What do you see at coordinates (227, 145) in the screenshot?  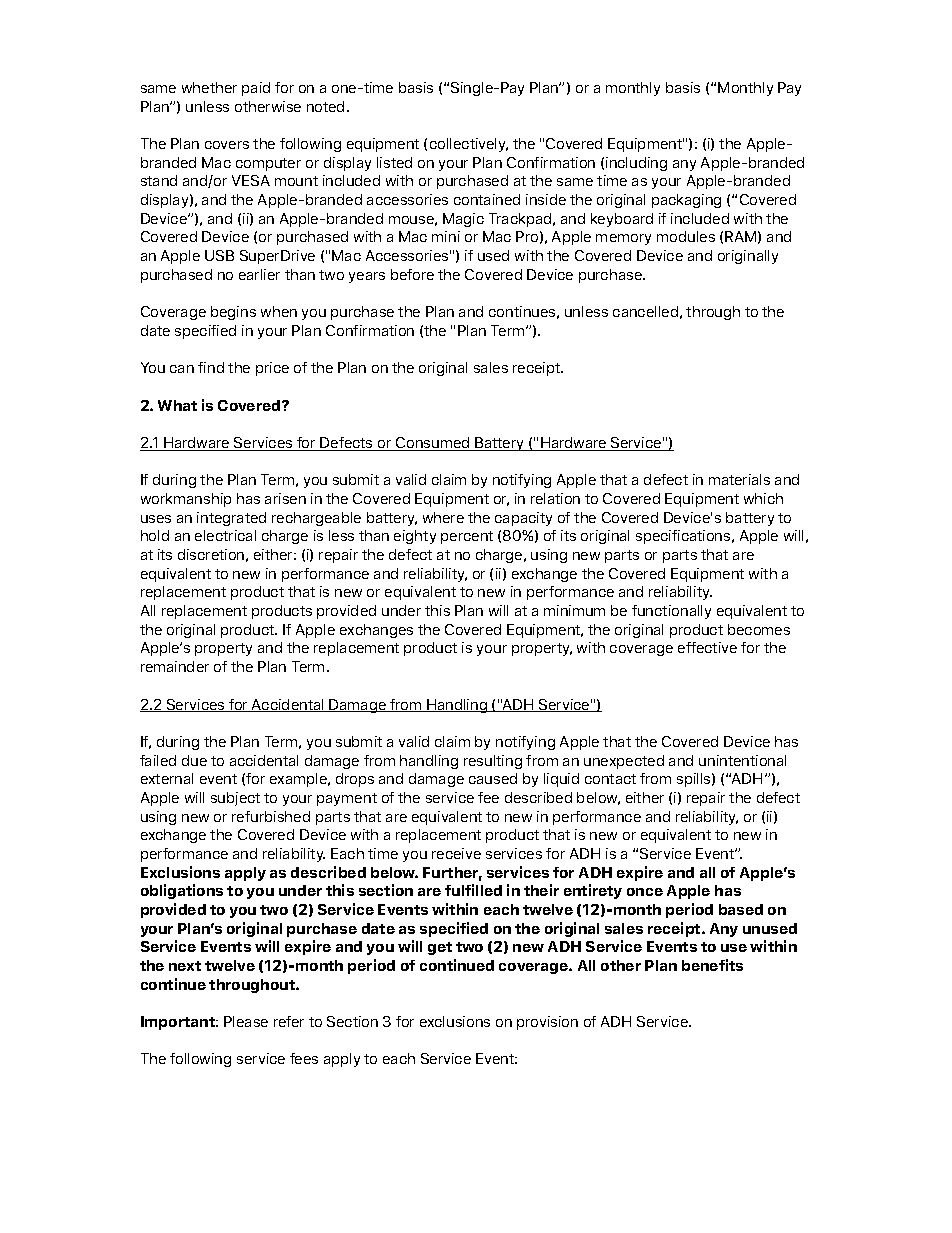 I see `covers` at bounding box center [227, 145].
